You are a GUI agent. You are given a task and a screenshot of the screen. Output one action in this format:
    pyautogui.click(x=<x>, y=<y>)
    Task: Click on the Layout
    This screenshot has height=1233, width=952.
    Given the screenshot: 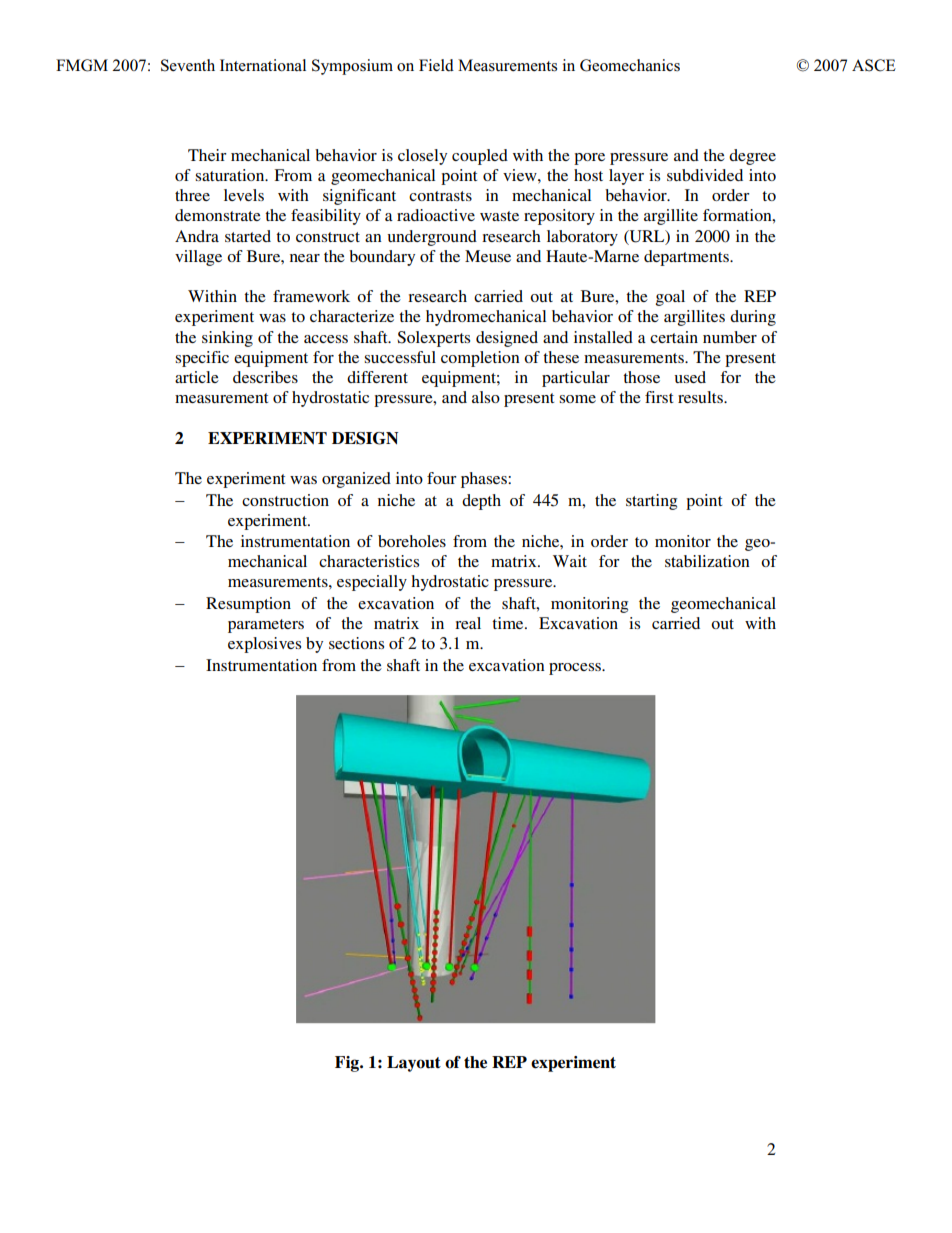 What is the action you would take?
    pyautogui.click(x=414, y=1064)
